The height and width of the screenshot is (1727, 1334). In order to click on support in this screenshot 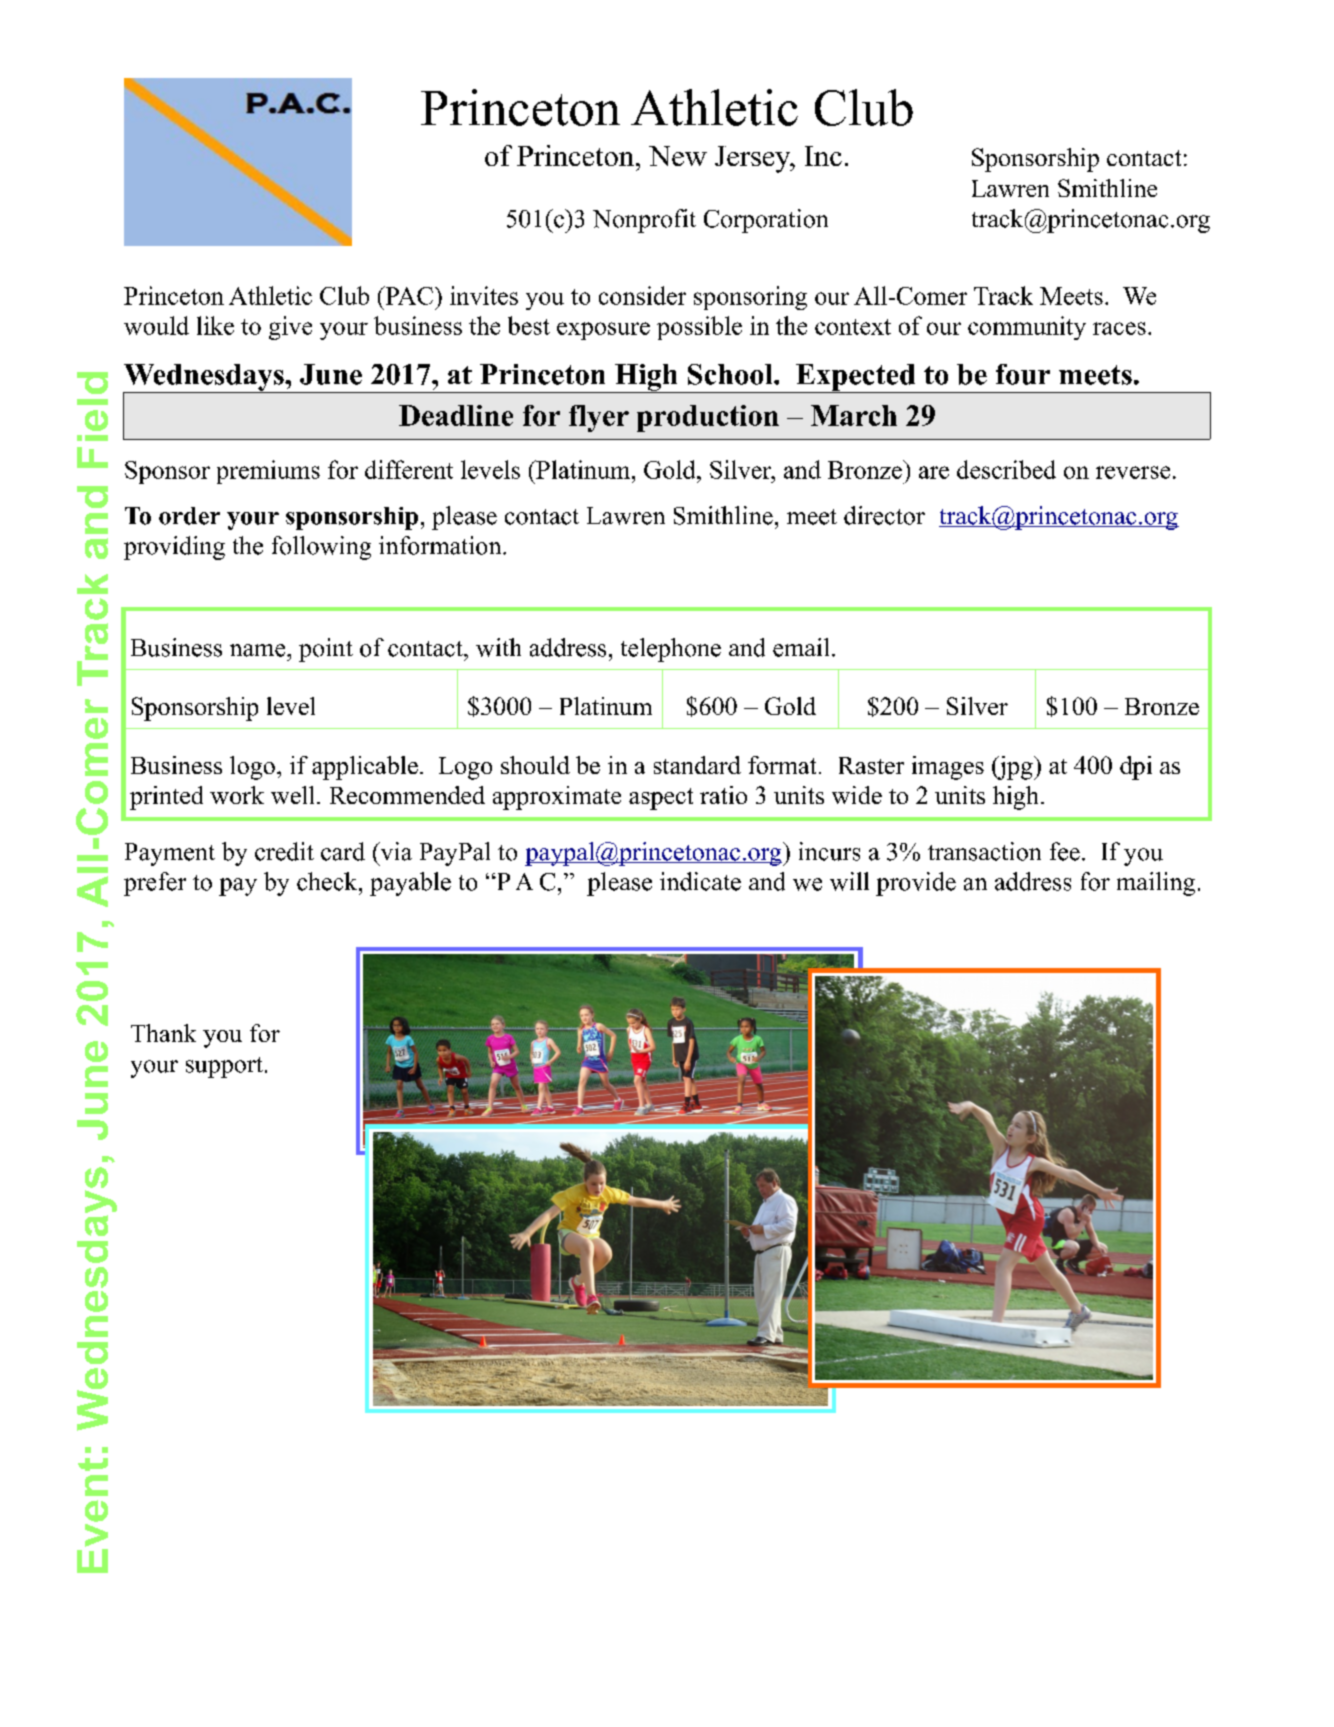, I will do `click(224, 1067)`.
